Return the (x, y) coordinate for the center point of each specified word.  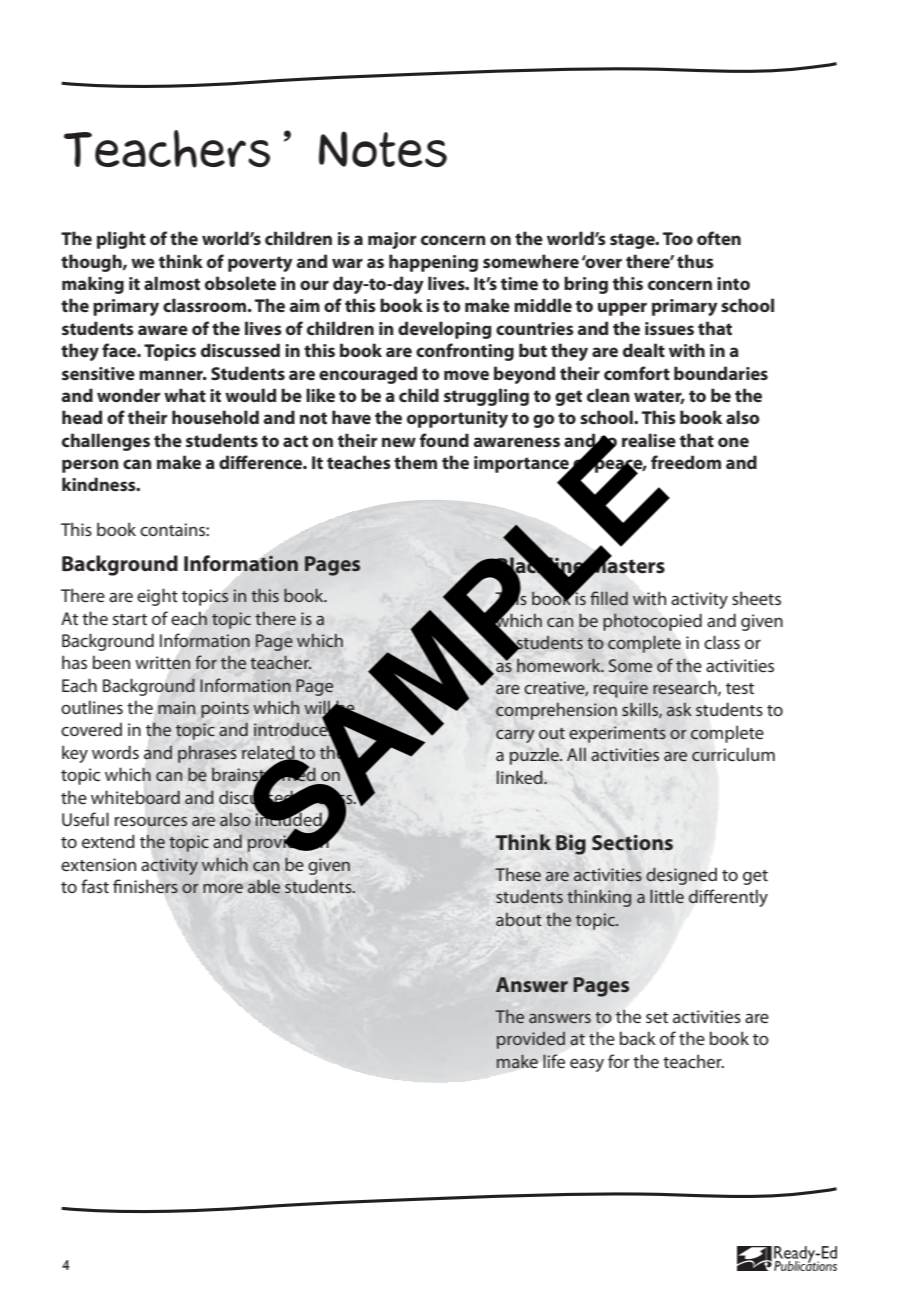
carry (515, 736)
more (223, 888)
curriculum (733, 754)
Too (678, 238)
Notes (383, 149)
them (415, 462)
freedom (686, 462)
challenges (106, 442)
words (115, 752)
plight (121, 240)
